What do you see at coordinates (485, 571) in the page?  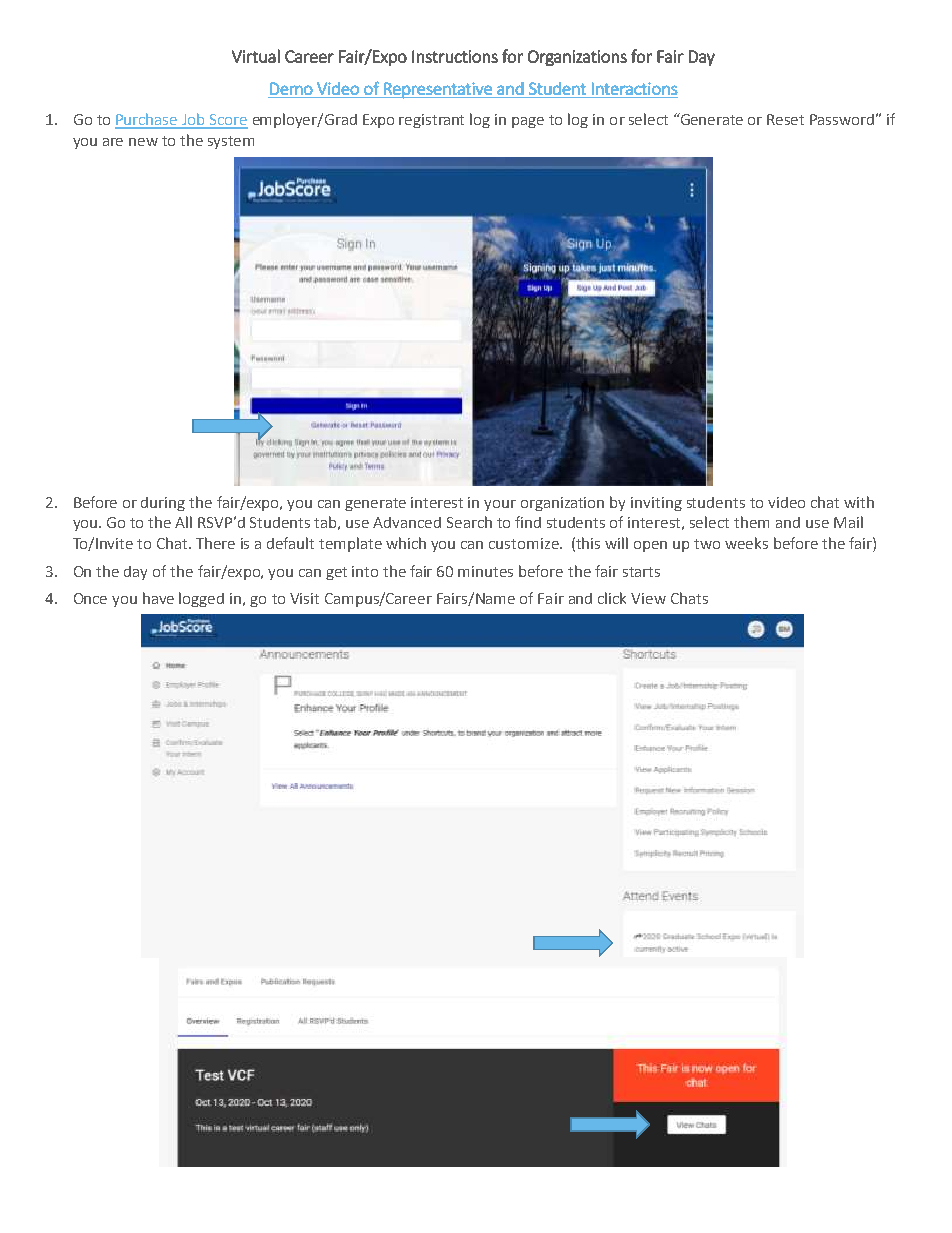 I see `minutes` at bounding box center [485, 571].
